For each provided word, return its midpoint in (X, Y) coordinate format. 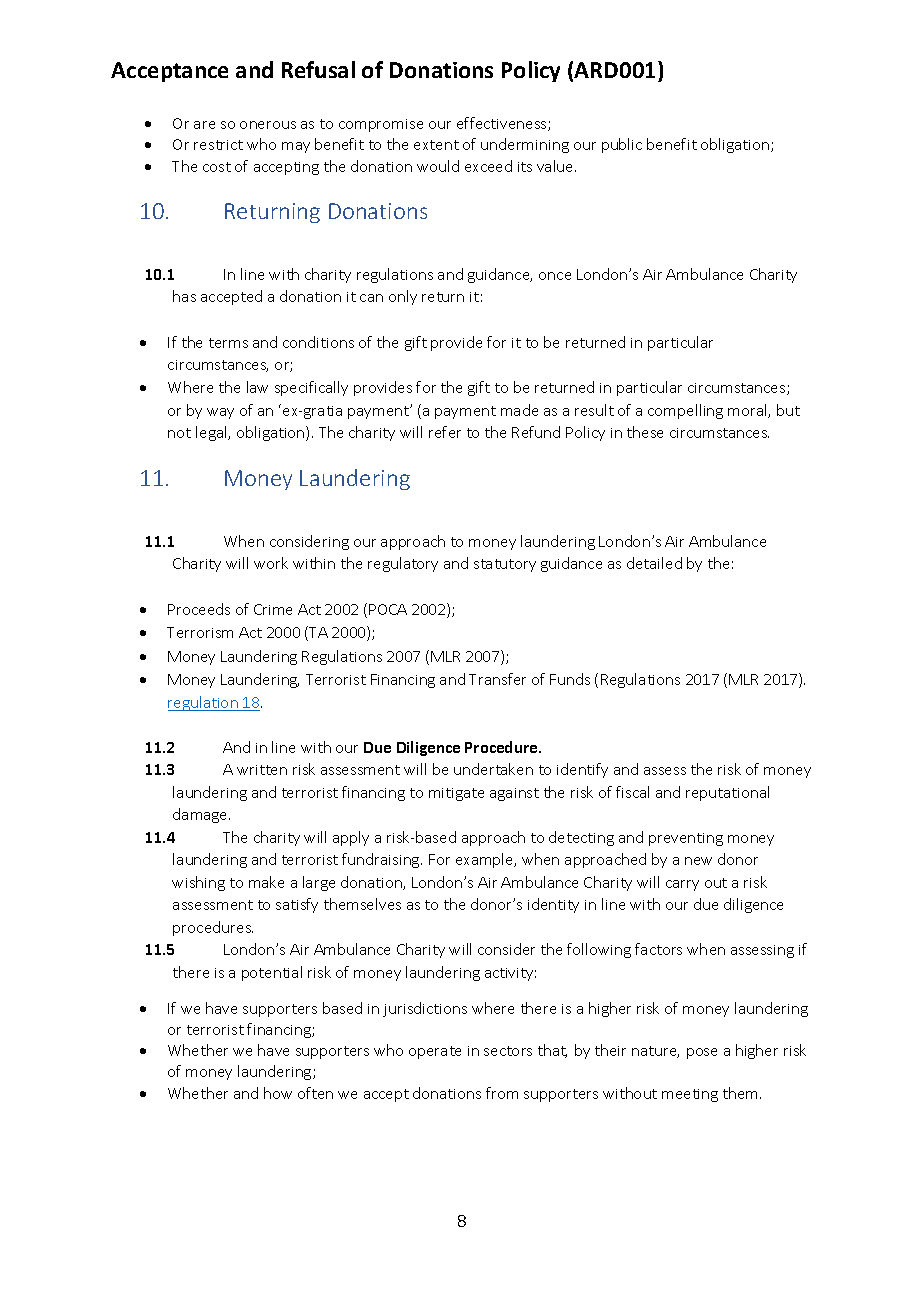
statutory (505, 565)
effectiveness (503, 124)
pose (702, 1053)
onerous (268, 125)
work (271, 563)
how (278, 1093)
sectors (508, 1051)
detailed (654, 563)
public (622, 145)
